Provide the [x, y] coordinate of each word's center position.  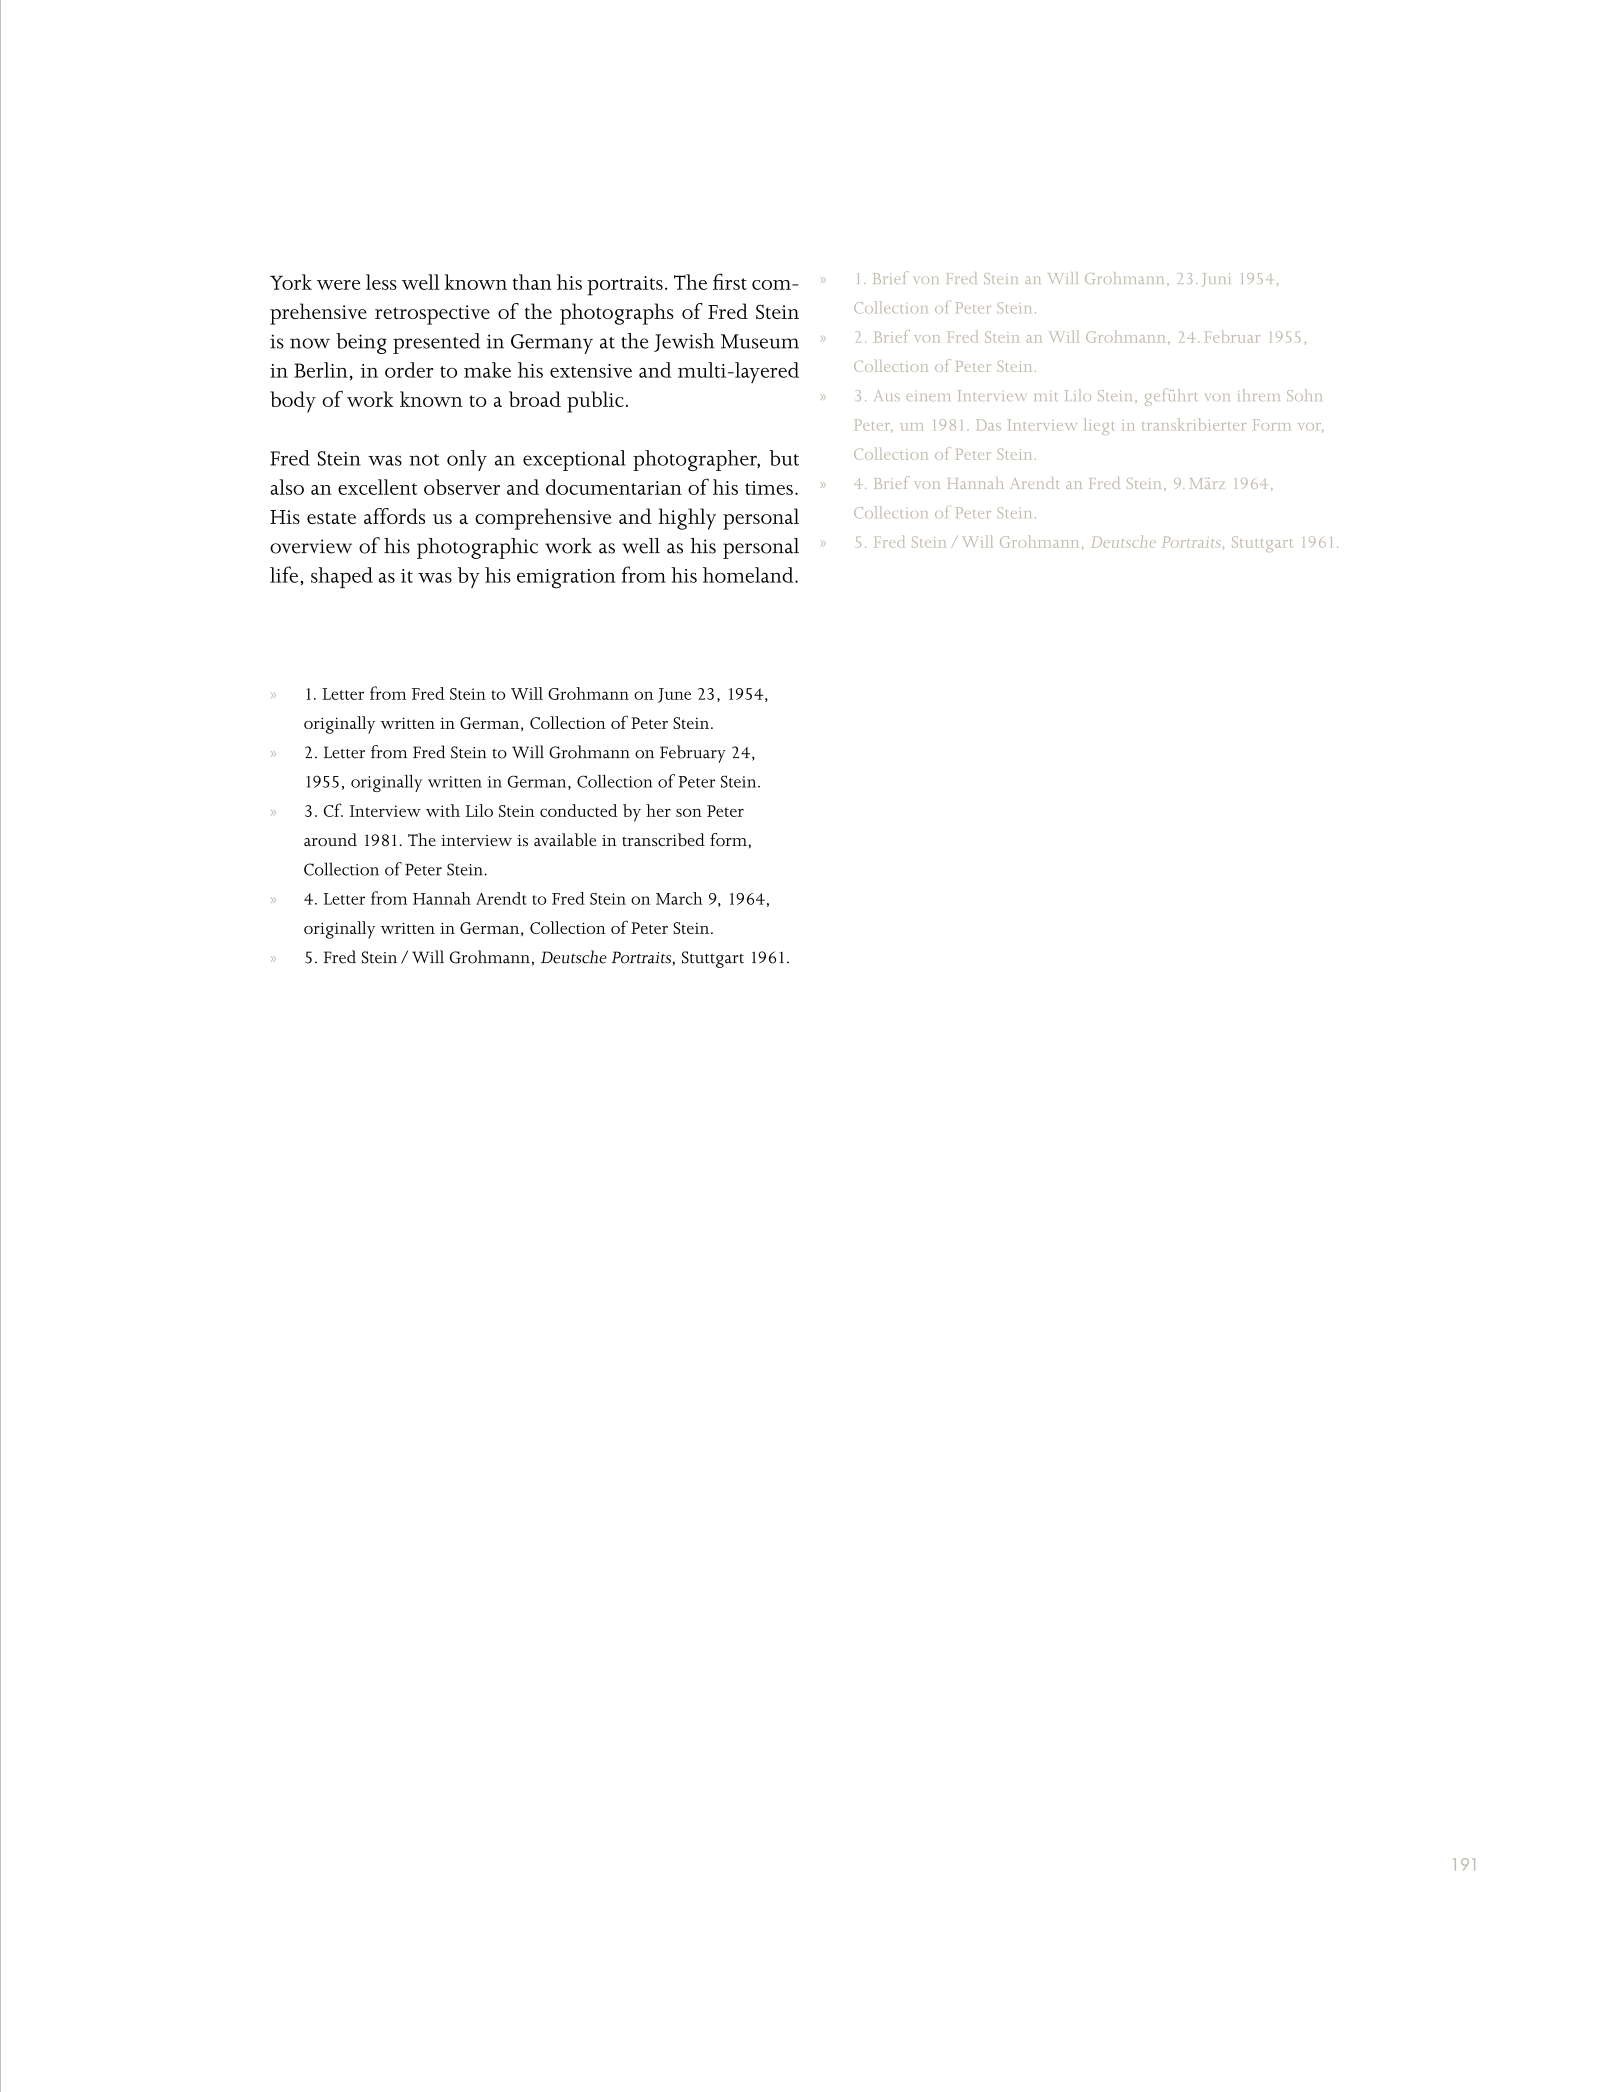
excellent [377, 487]
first [730, 281]
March [679, 898]
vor [1310, 427]
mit [1046, 397]
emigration [566, 579]
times [769, 488]
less [381, 282]
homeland [749, 575]
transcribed [663, 840]
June [674, 695]
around [330, 840]
